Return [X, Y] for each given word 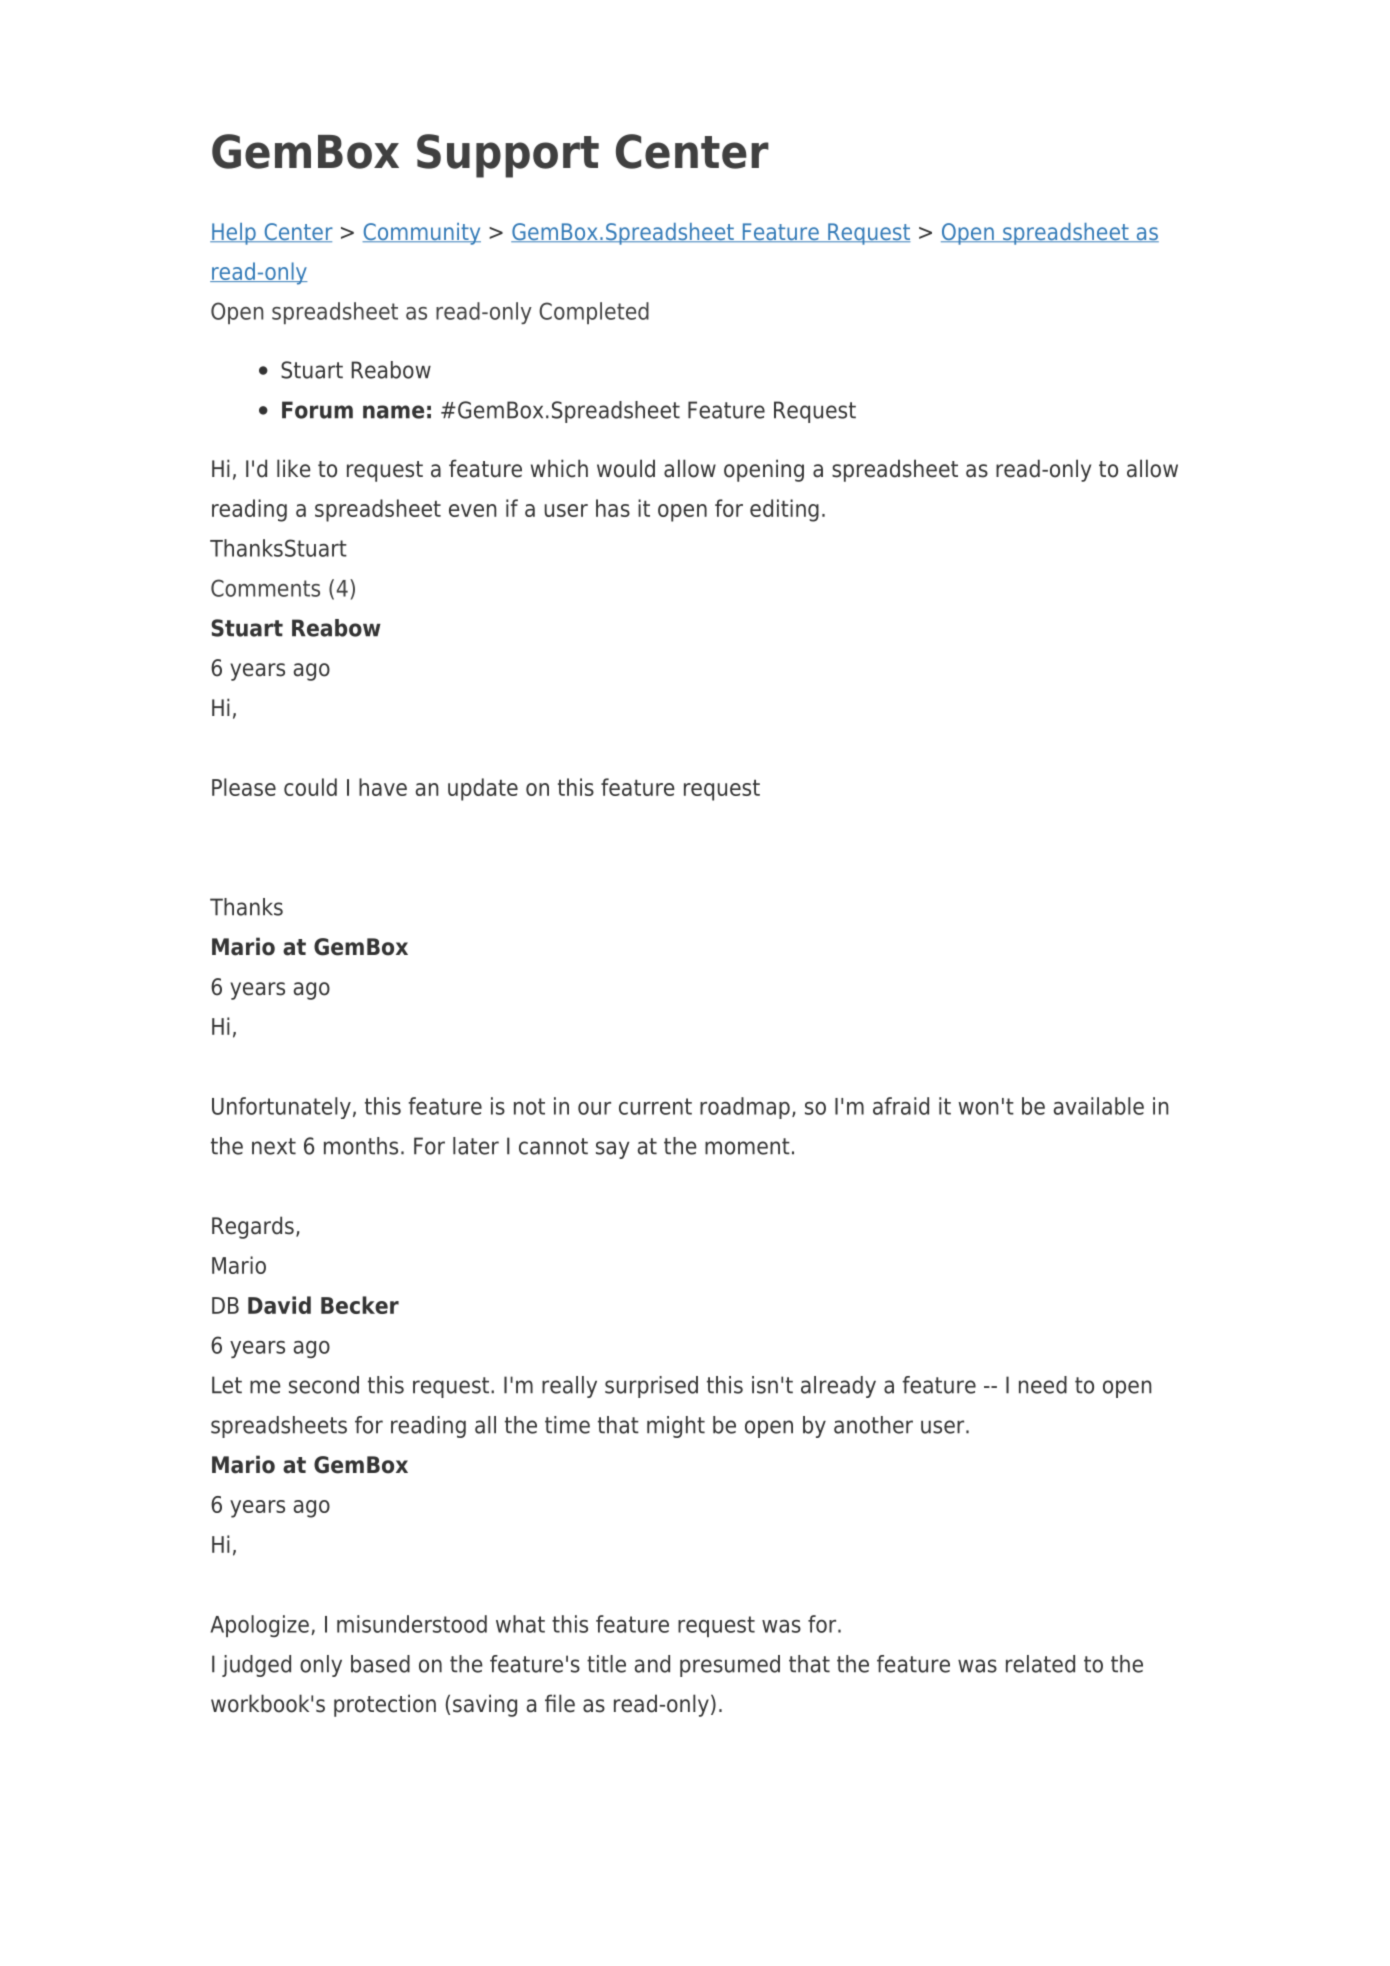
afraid [901, 1106]
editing [784, 510]
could [310, 787]
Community [422, 234]
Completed [594, 313]
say [613, 1150]
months [361, 1146]
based [380, 1664]
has [613, 508]
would [626, 468]
